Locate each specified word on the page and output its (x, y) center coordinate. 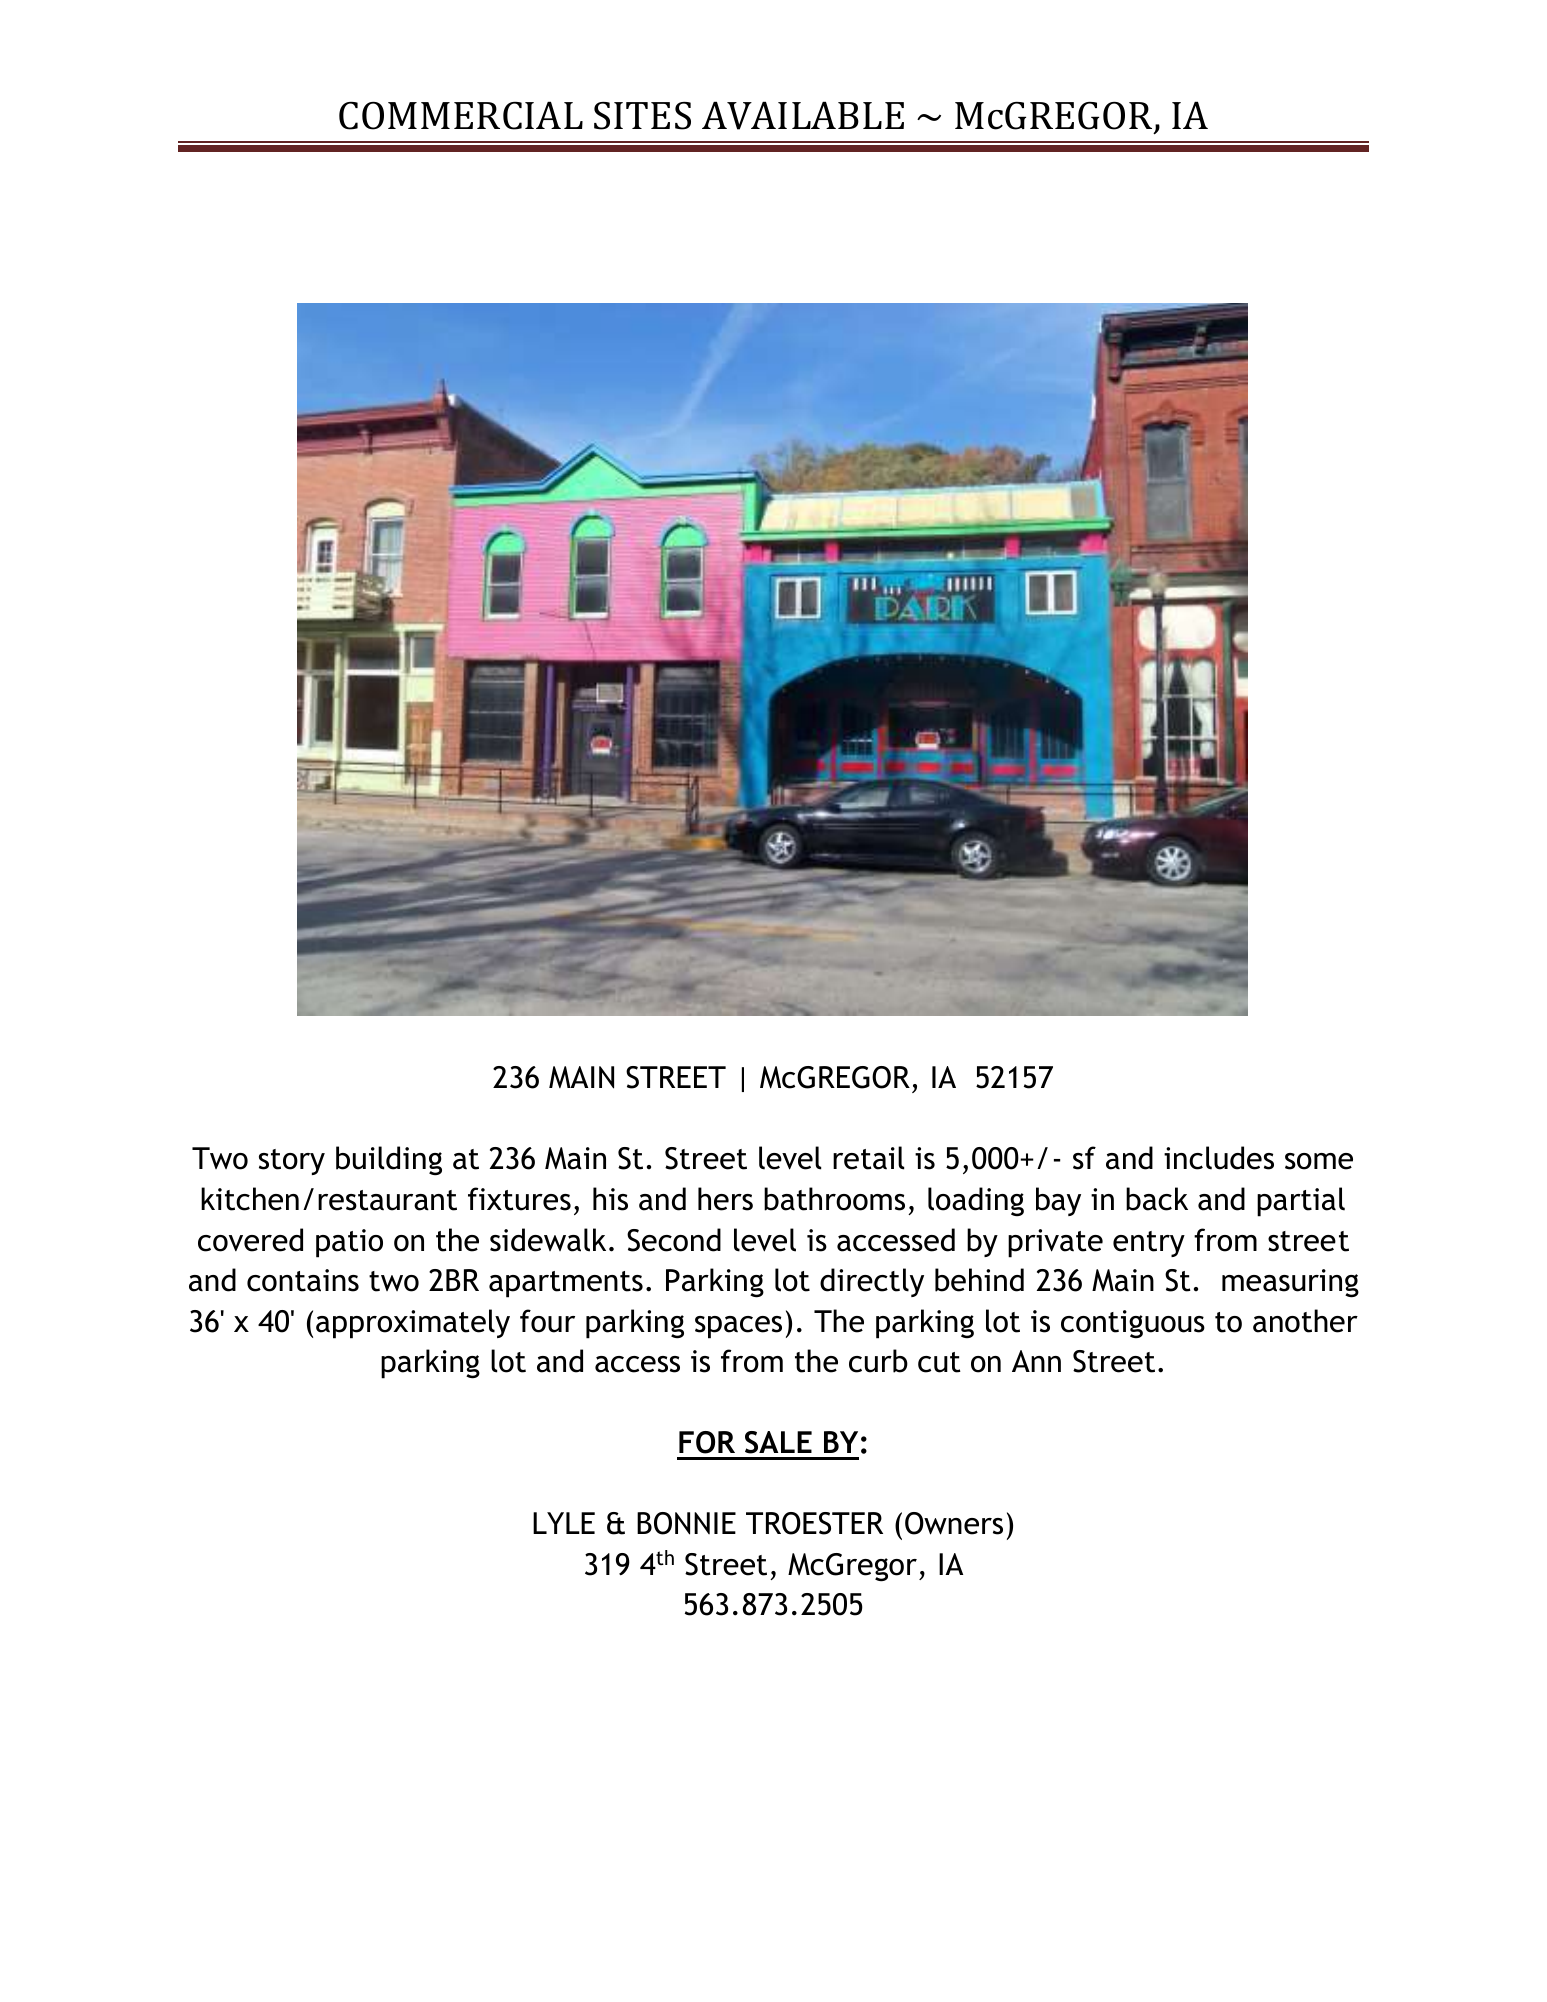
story (292, 1162)
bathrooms (834, 1199)
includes (1219, 1158)
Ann (1036, 1361)
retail (868, 1158)
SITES (642, 116)
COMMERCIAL (461, 115)
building (389, 1161)
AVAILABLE (803, 115)
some (1319, 1161)
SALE (778, 1442)
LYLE (564, 1523)
